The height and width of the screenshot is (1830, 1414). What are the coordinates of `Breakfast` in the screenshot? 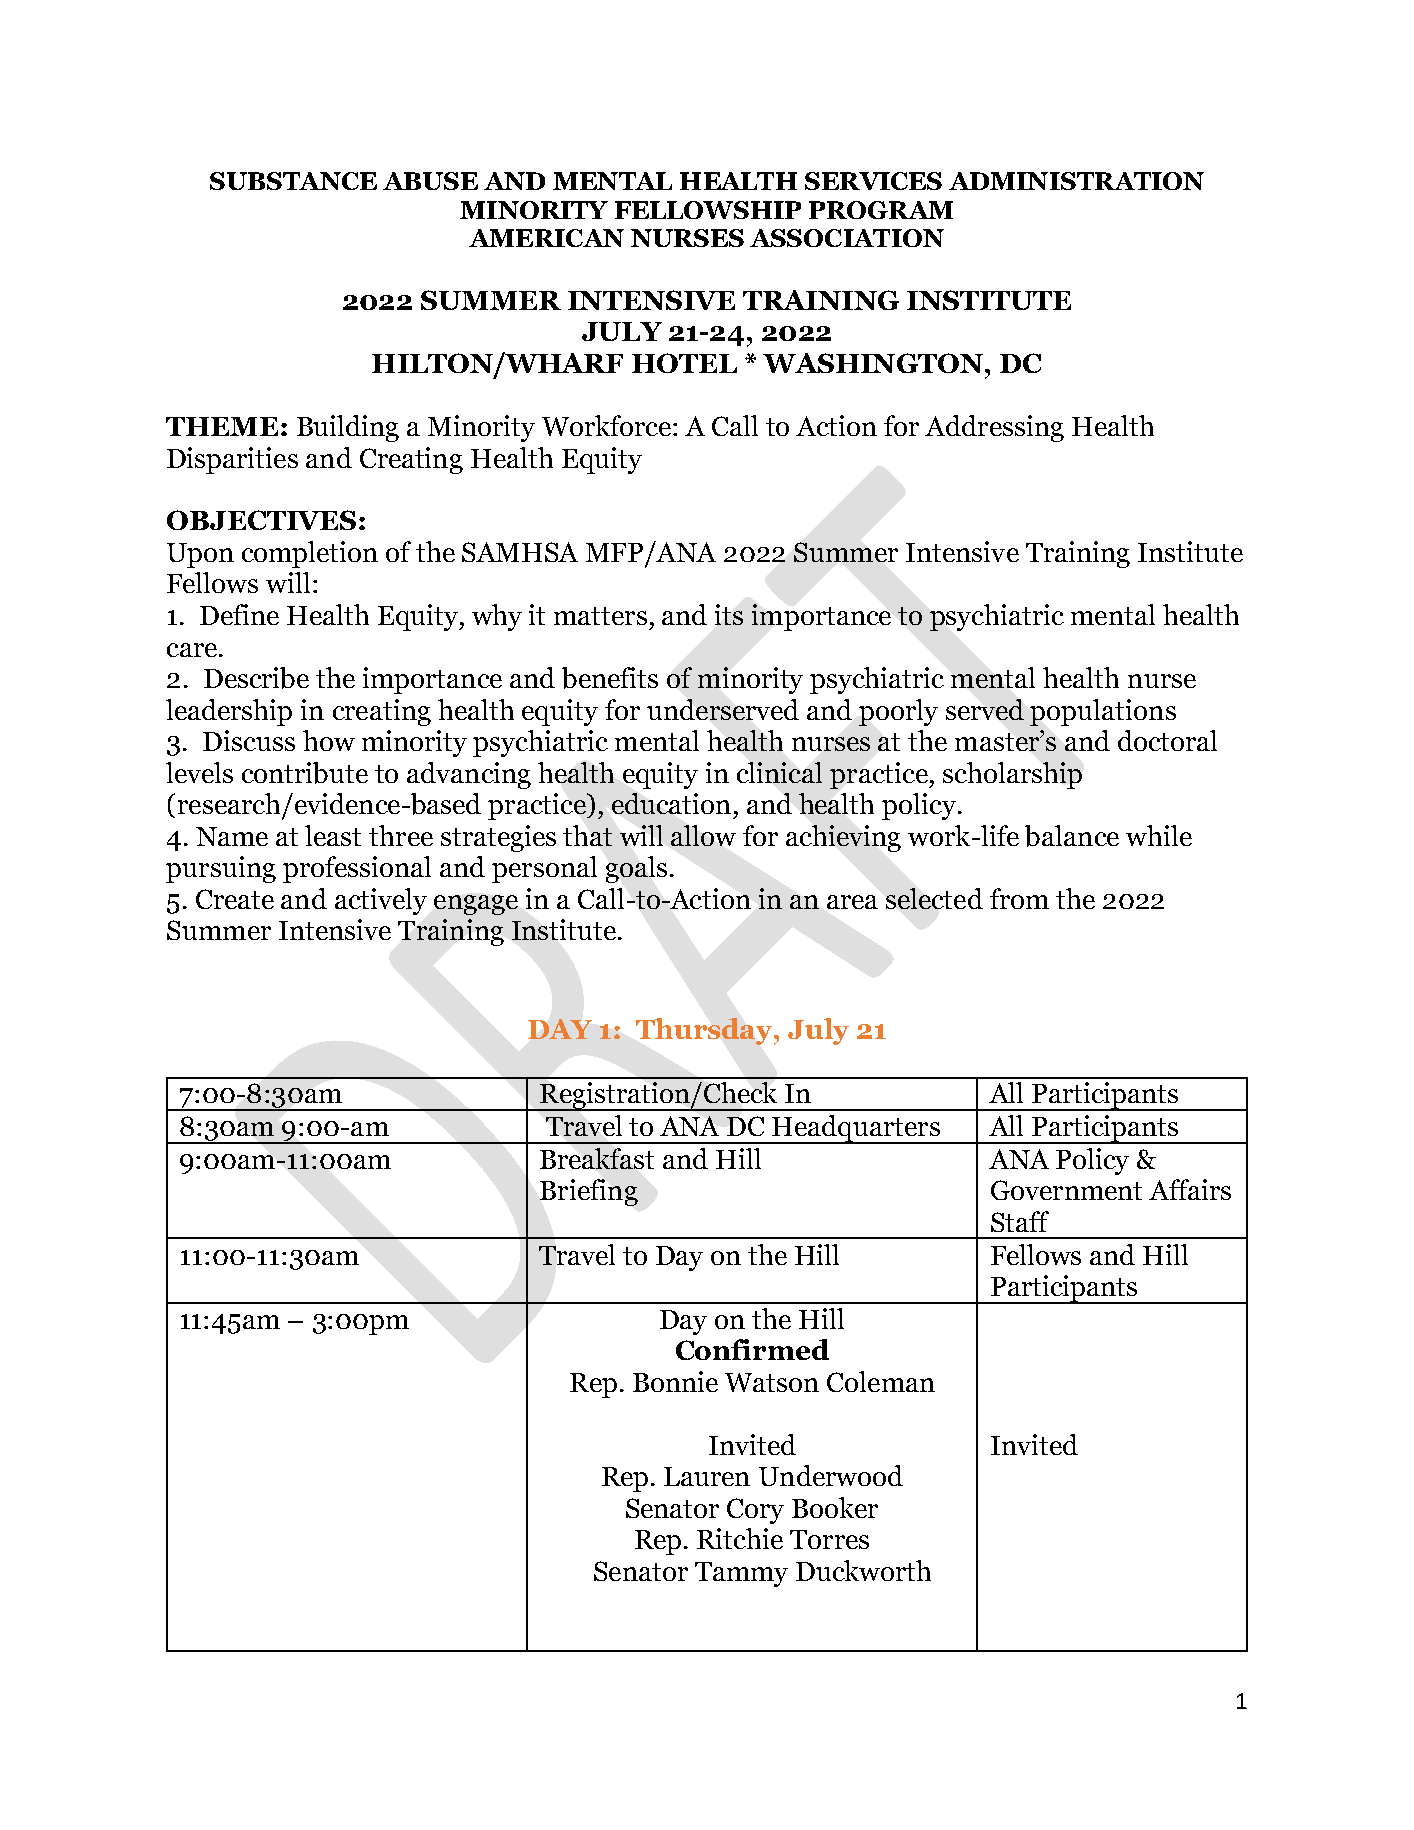 It's located at (597, 1158).
